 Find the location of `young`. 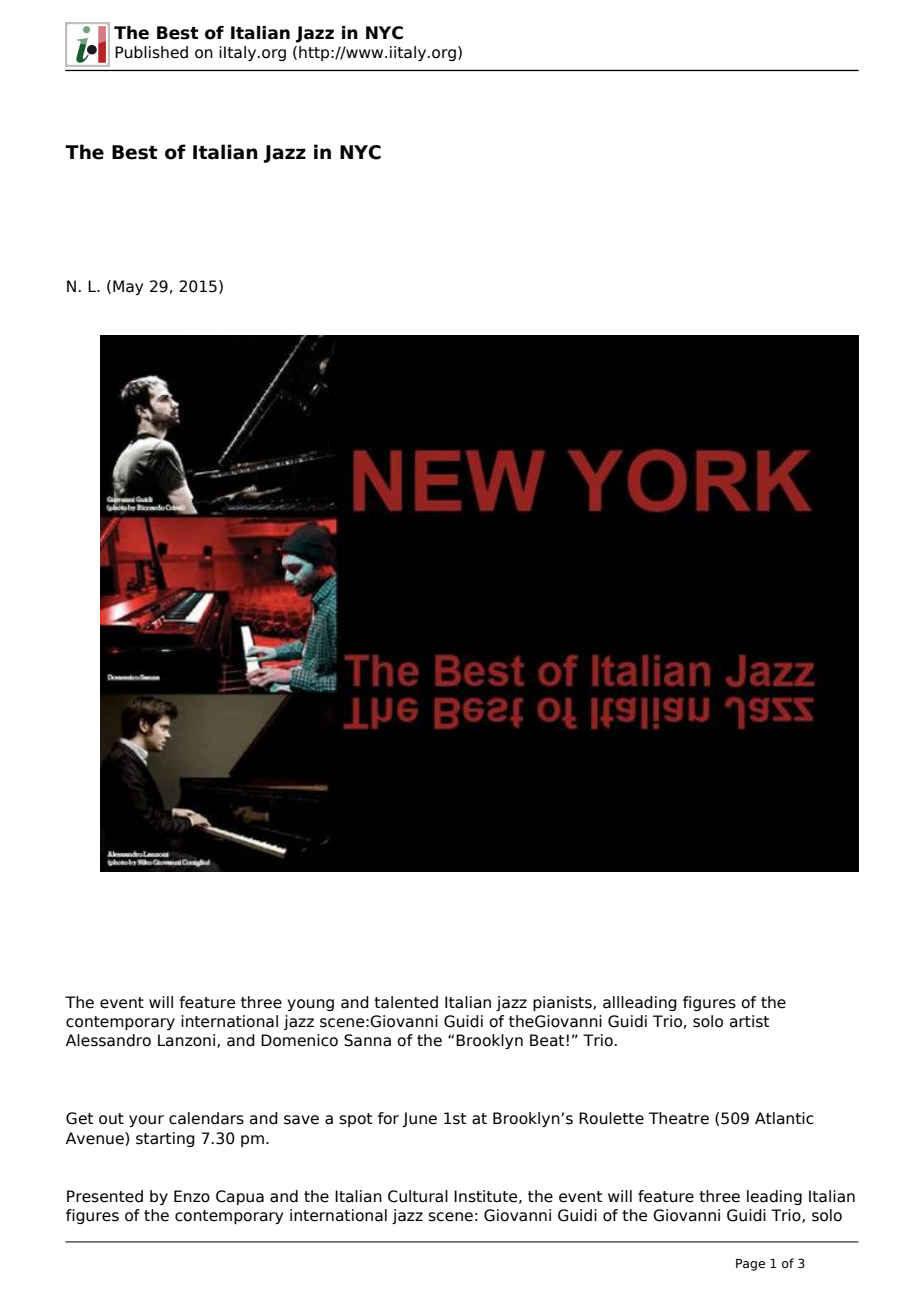

young is located at coordinates (310, 1005).
